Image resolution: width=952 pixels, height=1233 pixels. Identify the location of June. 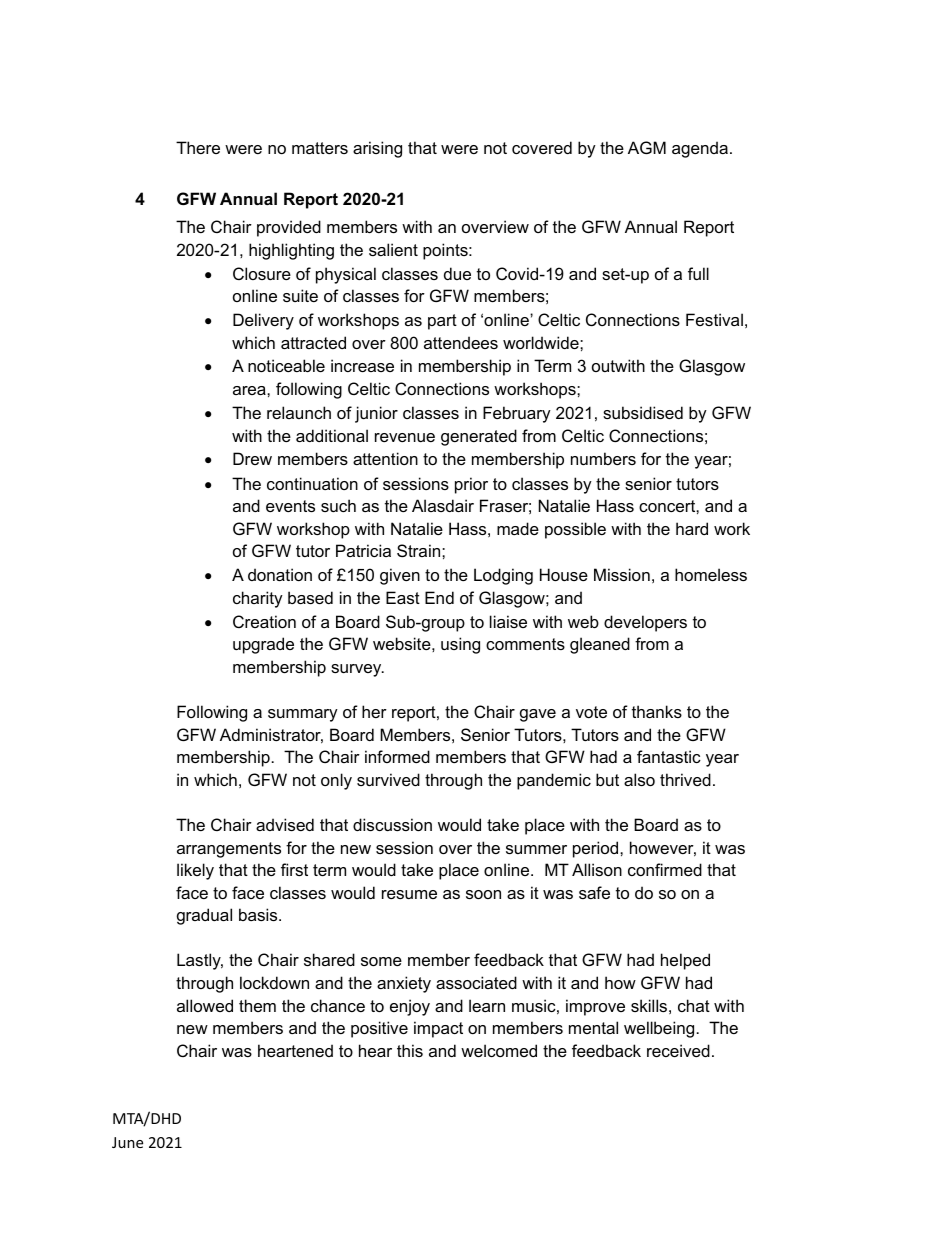
(127, 1142).
